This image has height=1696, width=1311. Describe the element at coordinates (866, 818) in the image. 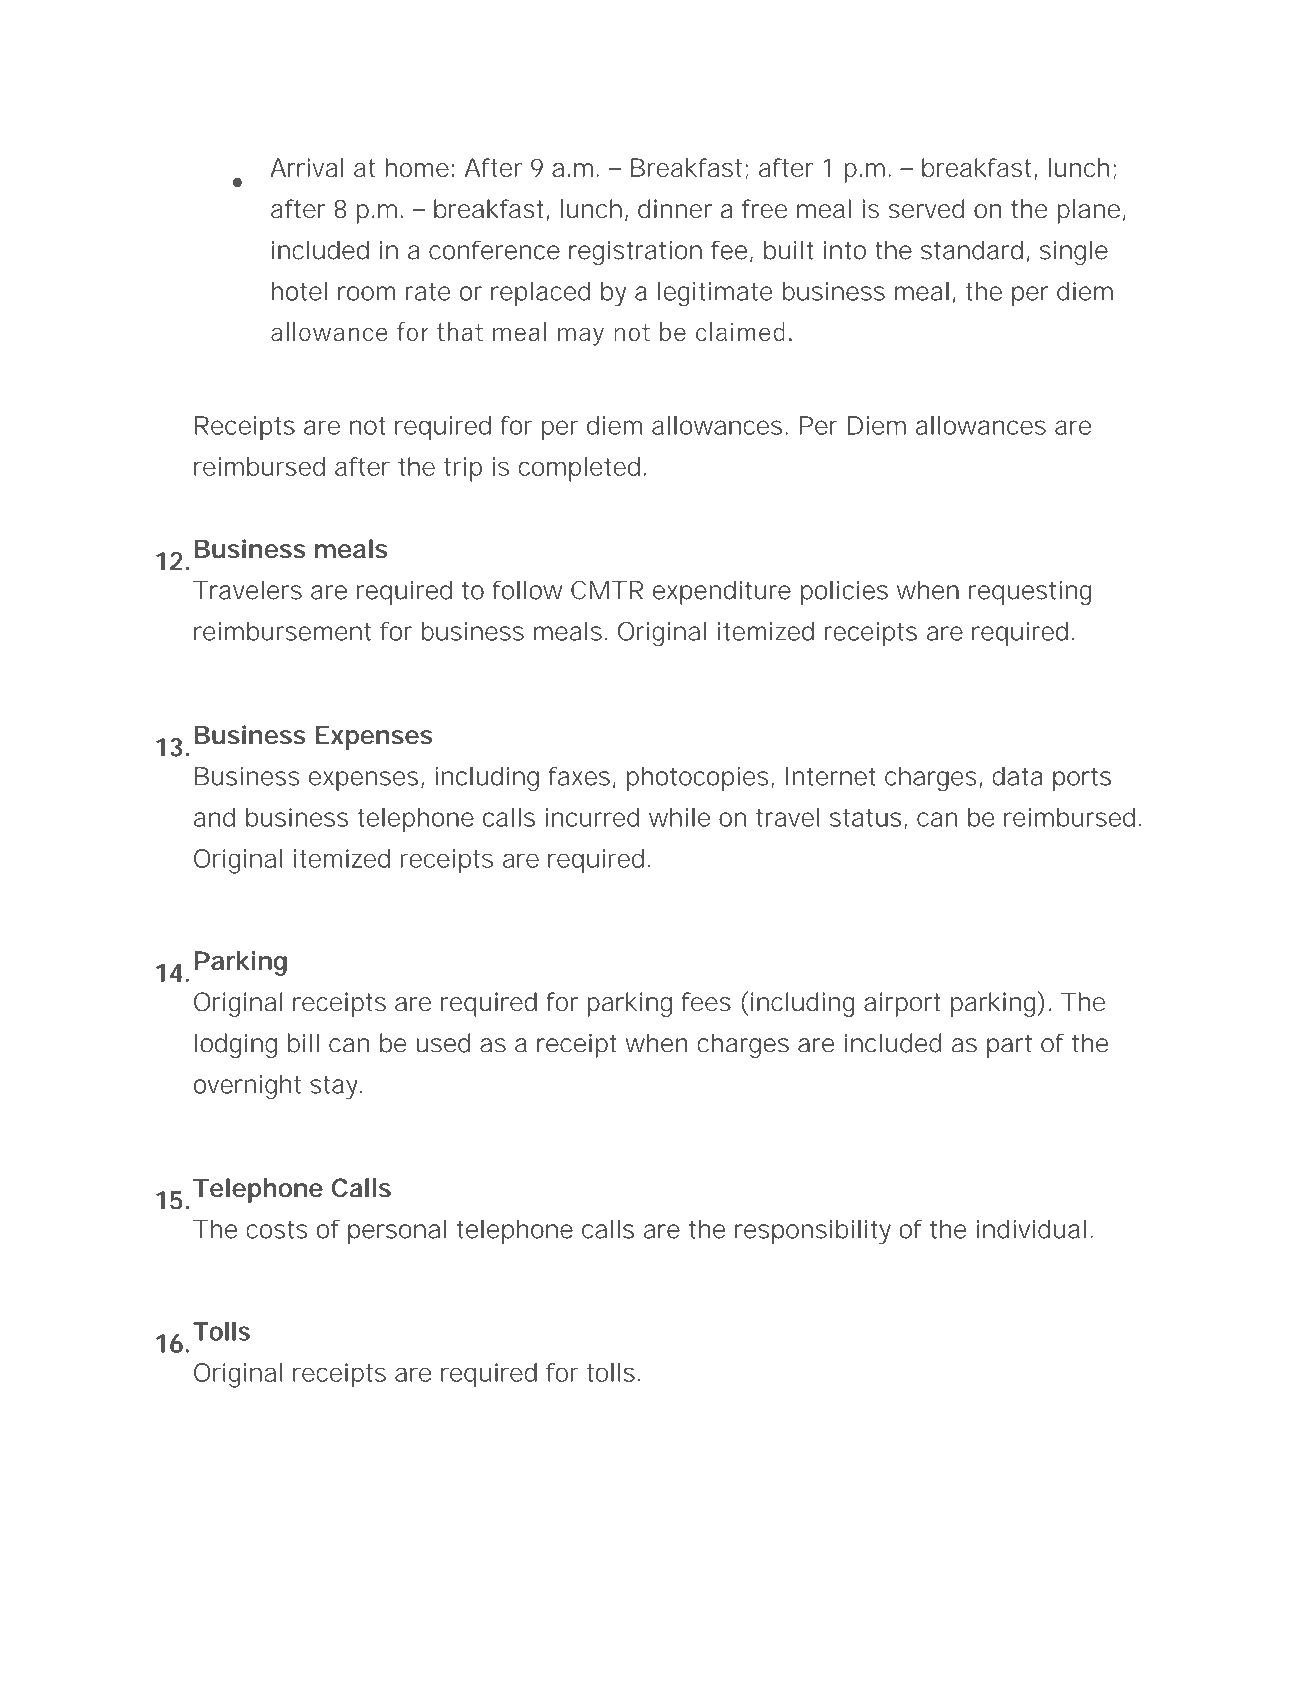

I see `status` at that location.
